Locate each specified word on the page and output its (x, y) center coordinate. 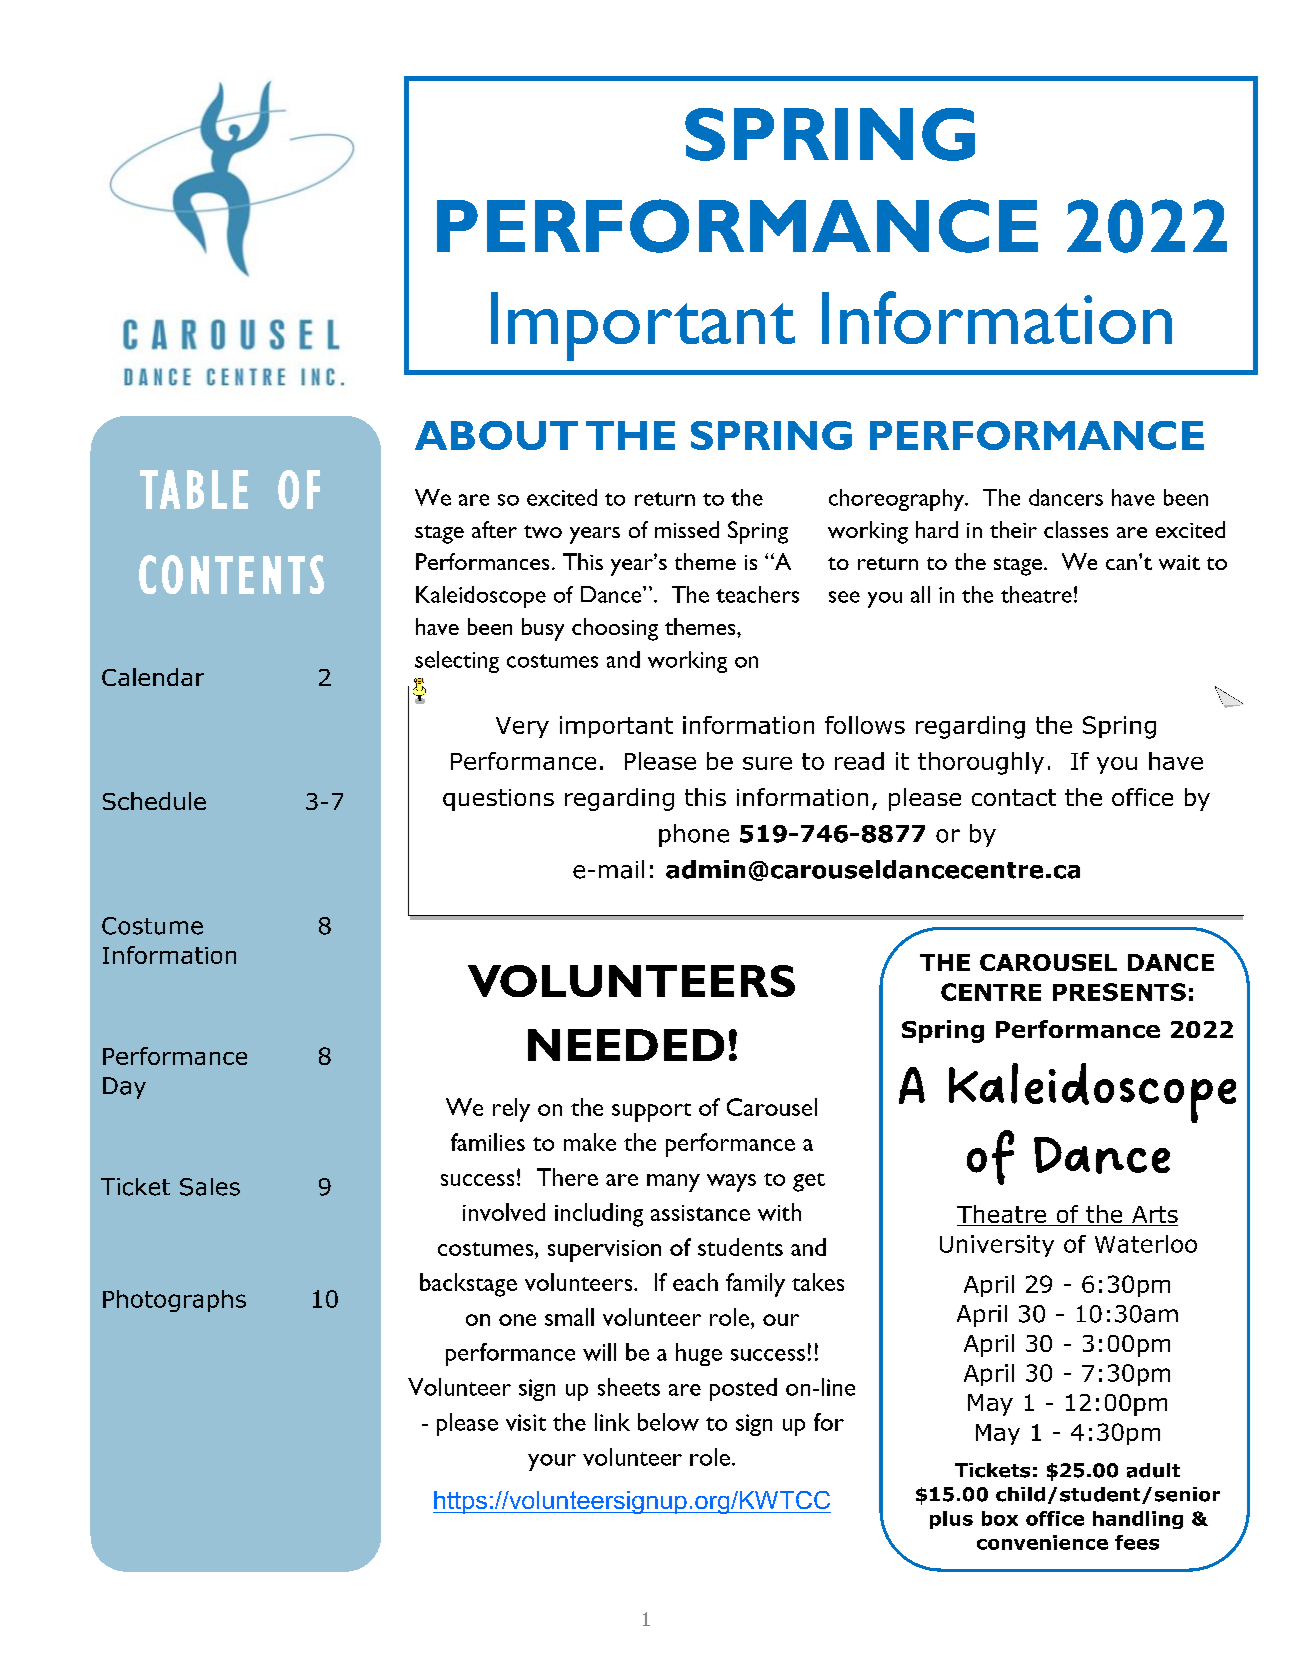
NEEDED (626, 1045)
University (997, 1246)
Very (522, 727)
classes (1076, 529)
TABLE (194, 489)
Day (124, 1088)
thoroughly (981, 763)
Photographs (174, 1301)
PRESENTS (1119, 992)
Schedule (154, 801)
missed (687, 529)
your (552, 1462)
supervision (604, 1251)
